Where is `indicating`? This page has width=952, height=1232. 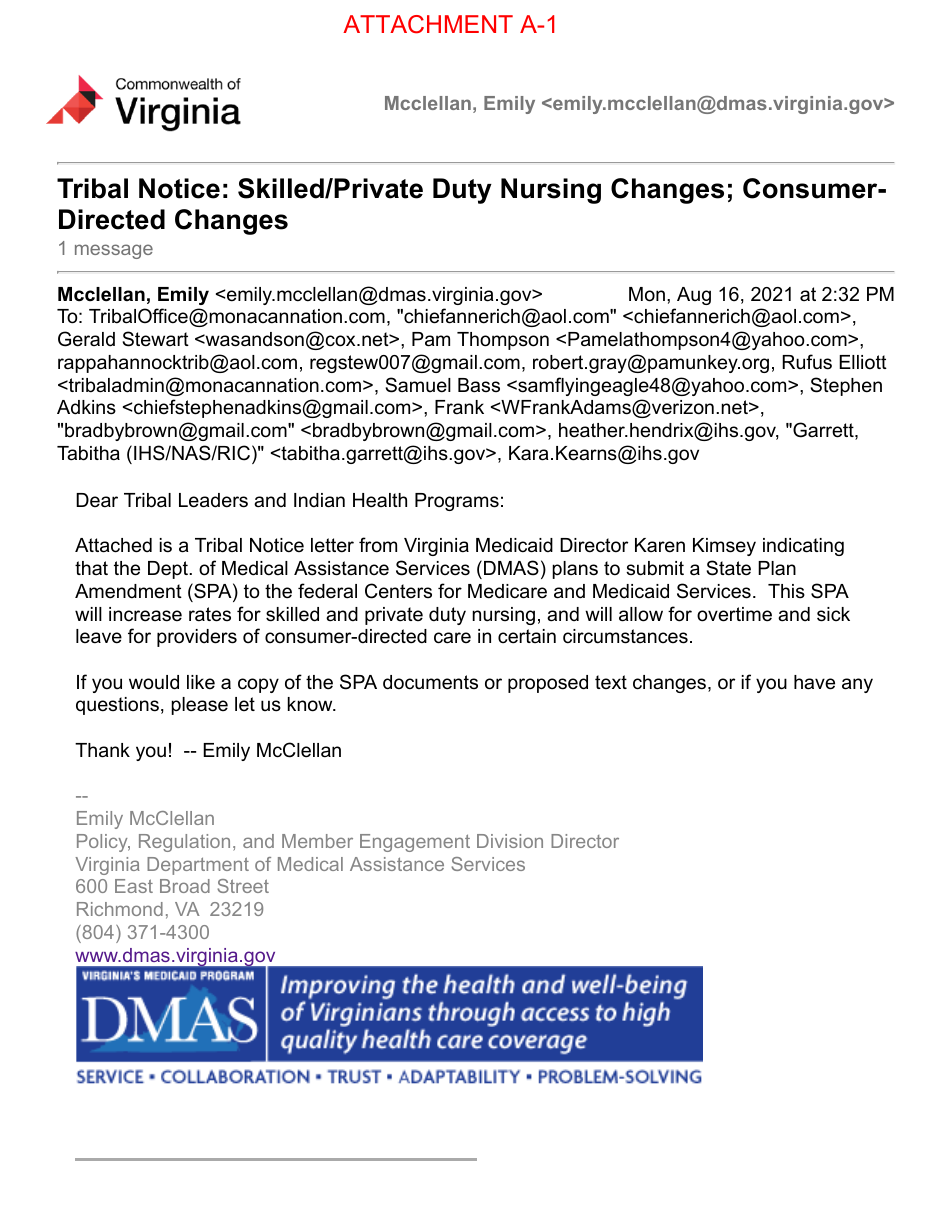 indicating is located at coordinates (803, 547).
